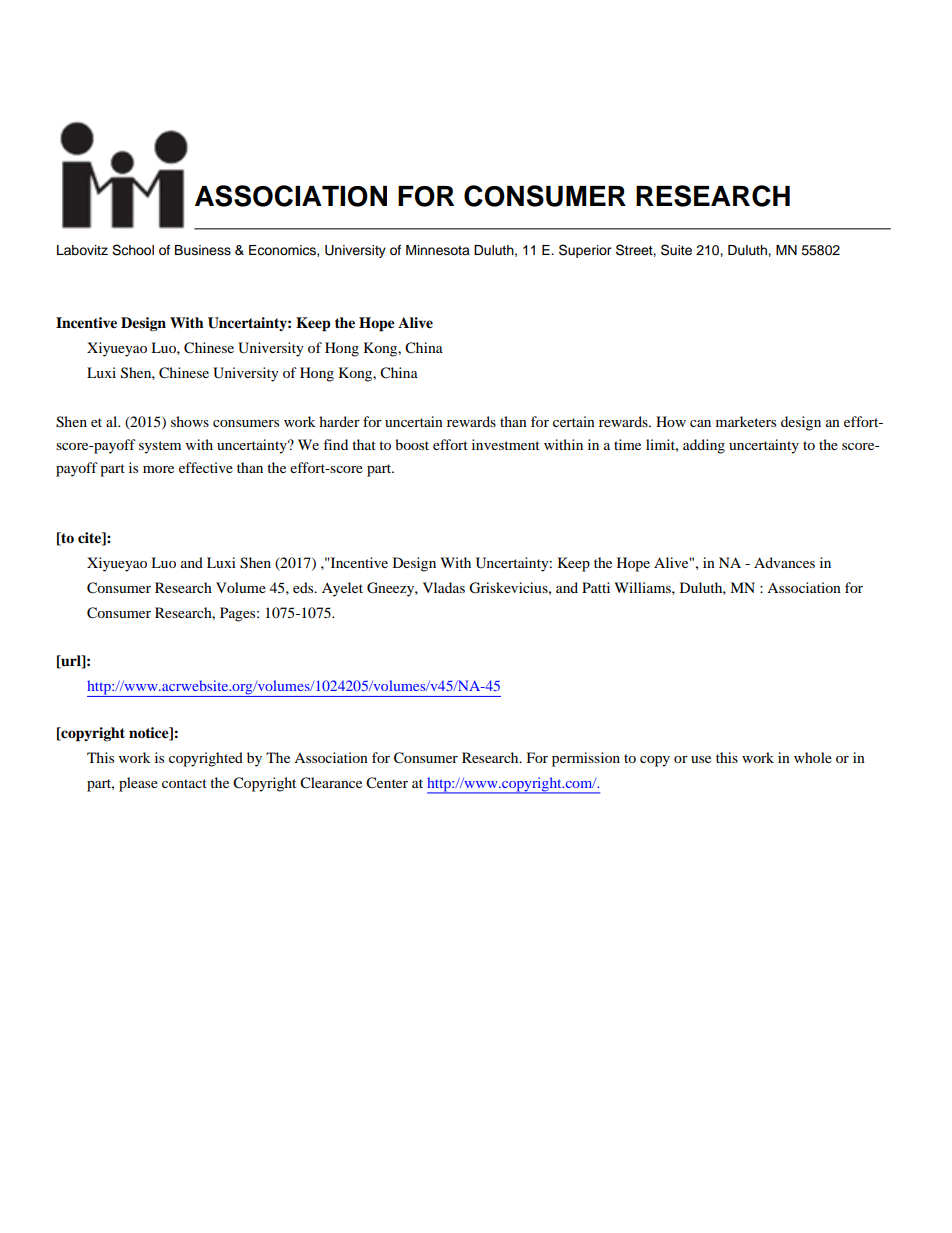  I want to click on Minnesota, so click(438, 250).
